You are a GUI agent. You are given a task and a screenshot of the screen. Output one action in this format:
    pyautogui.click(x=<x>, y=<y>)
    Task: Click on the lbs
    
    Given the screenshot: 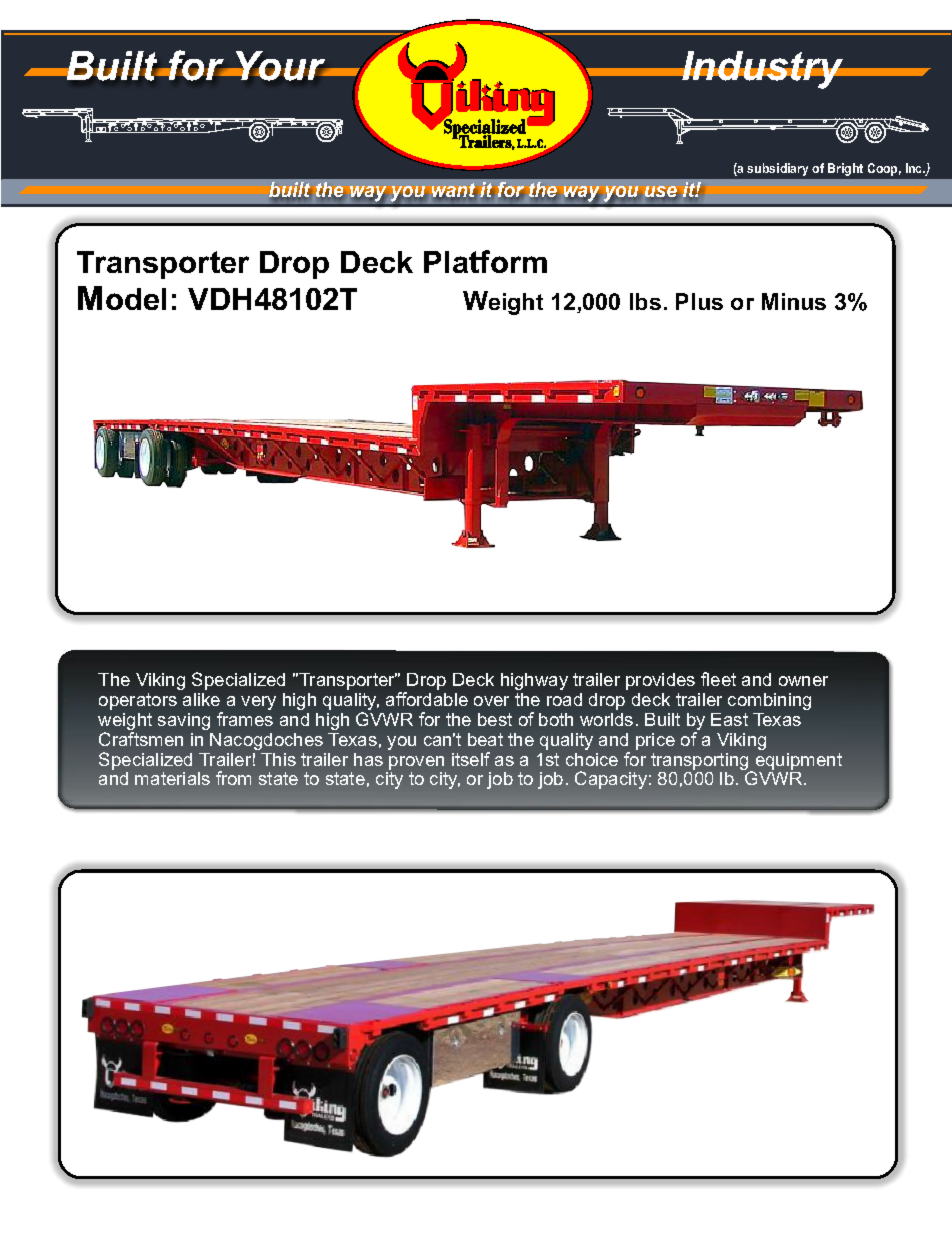 What is the action you would take?
    pyautogui.click(x=645, y=301)
